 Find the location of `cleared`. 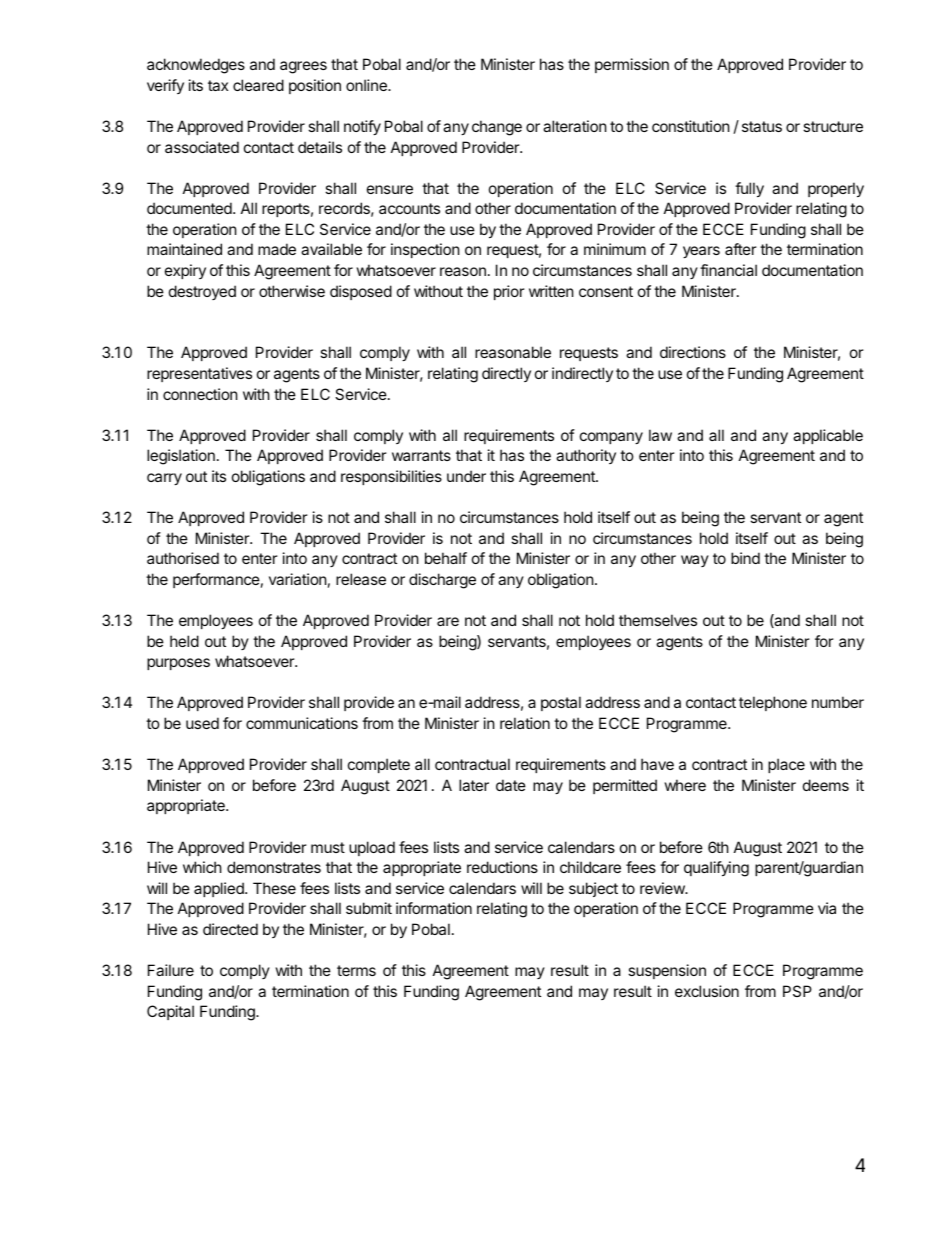

cleared is located at coordinates (258, 85).
